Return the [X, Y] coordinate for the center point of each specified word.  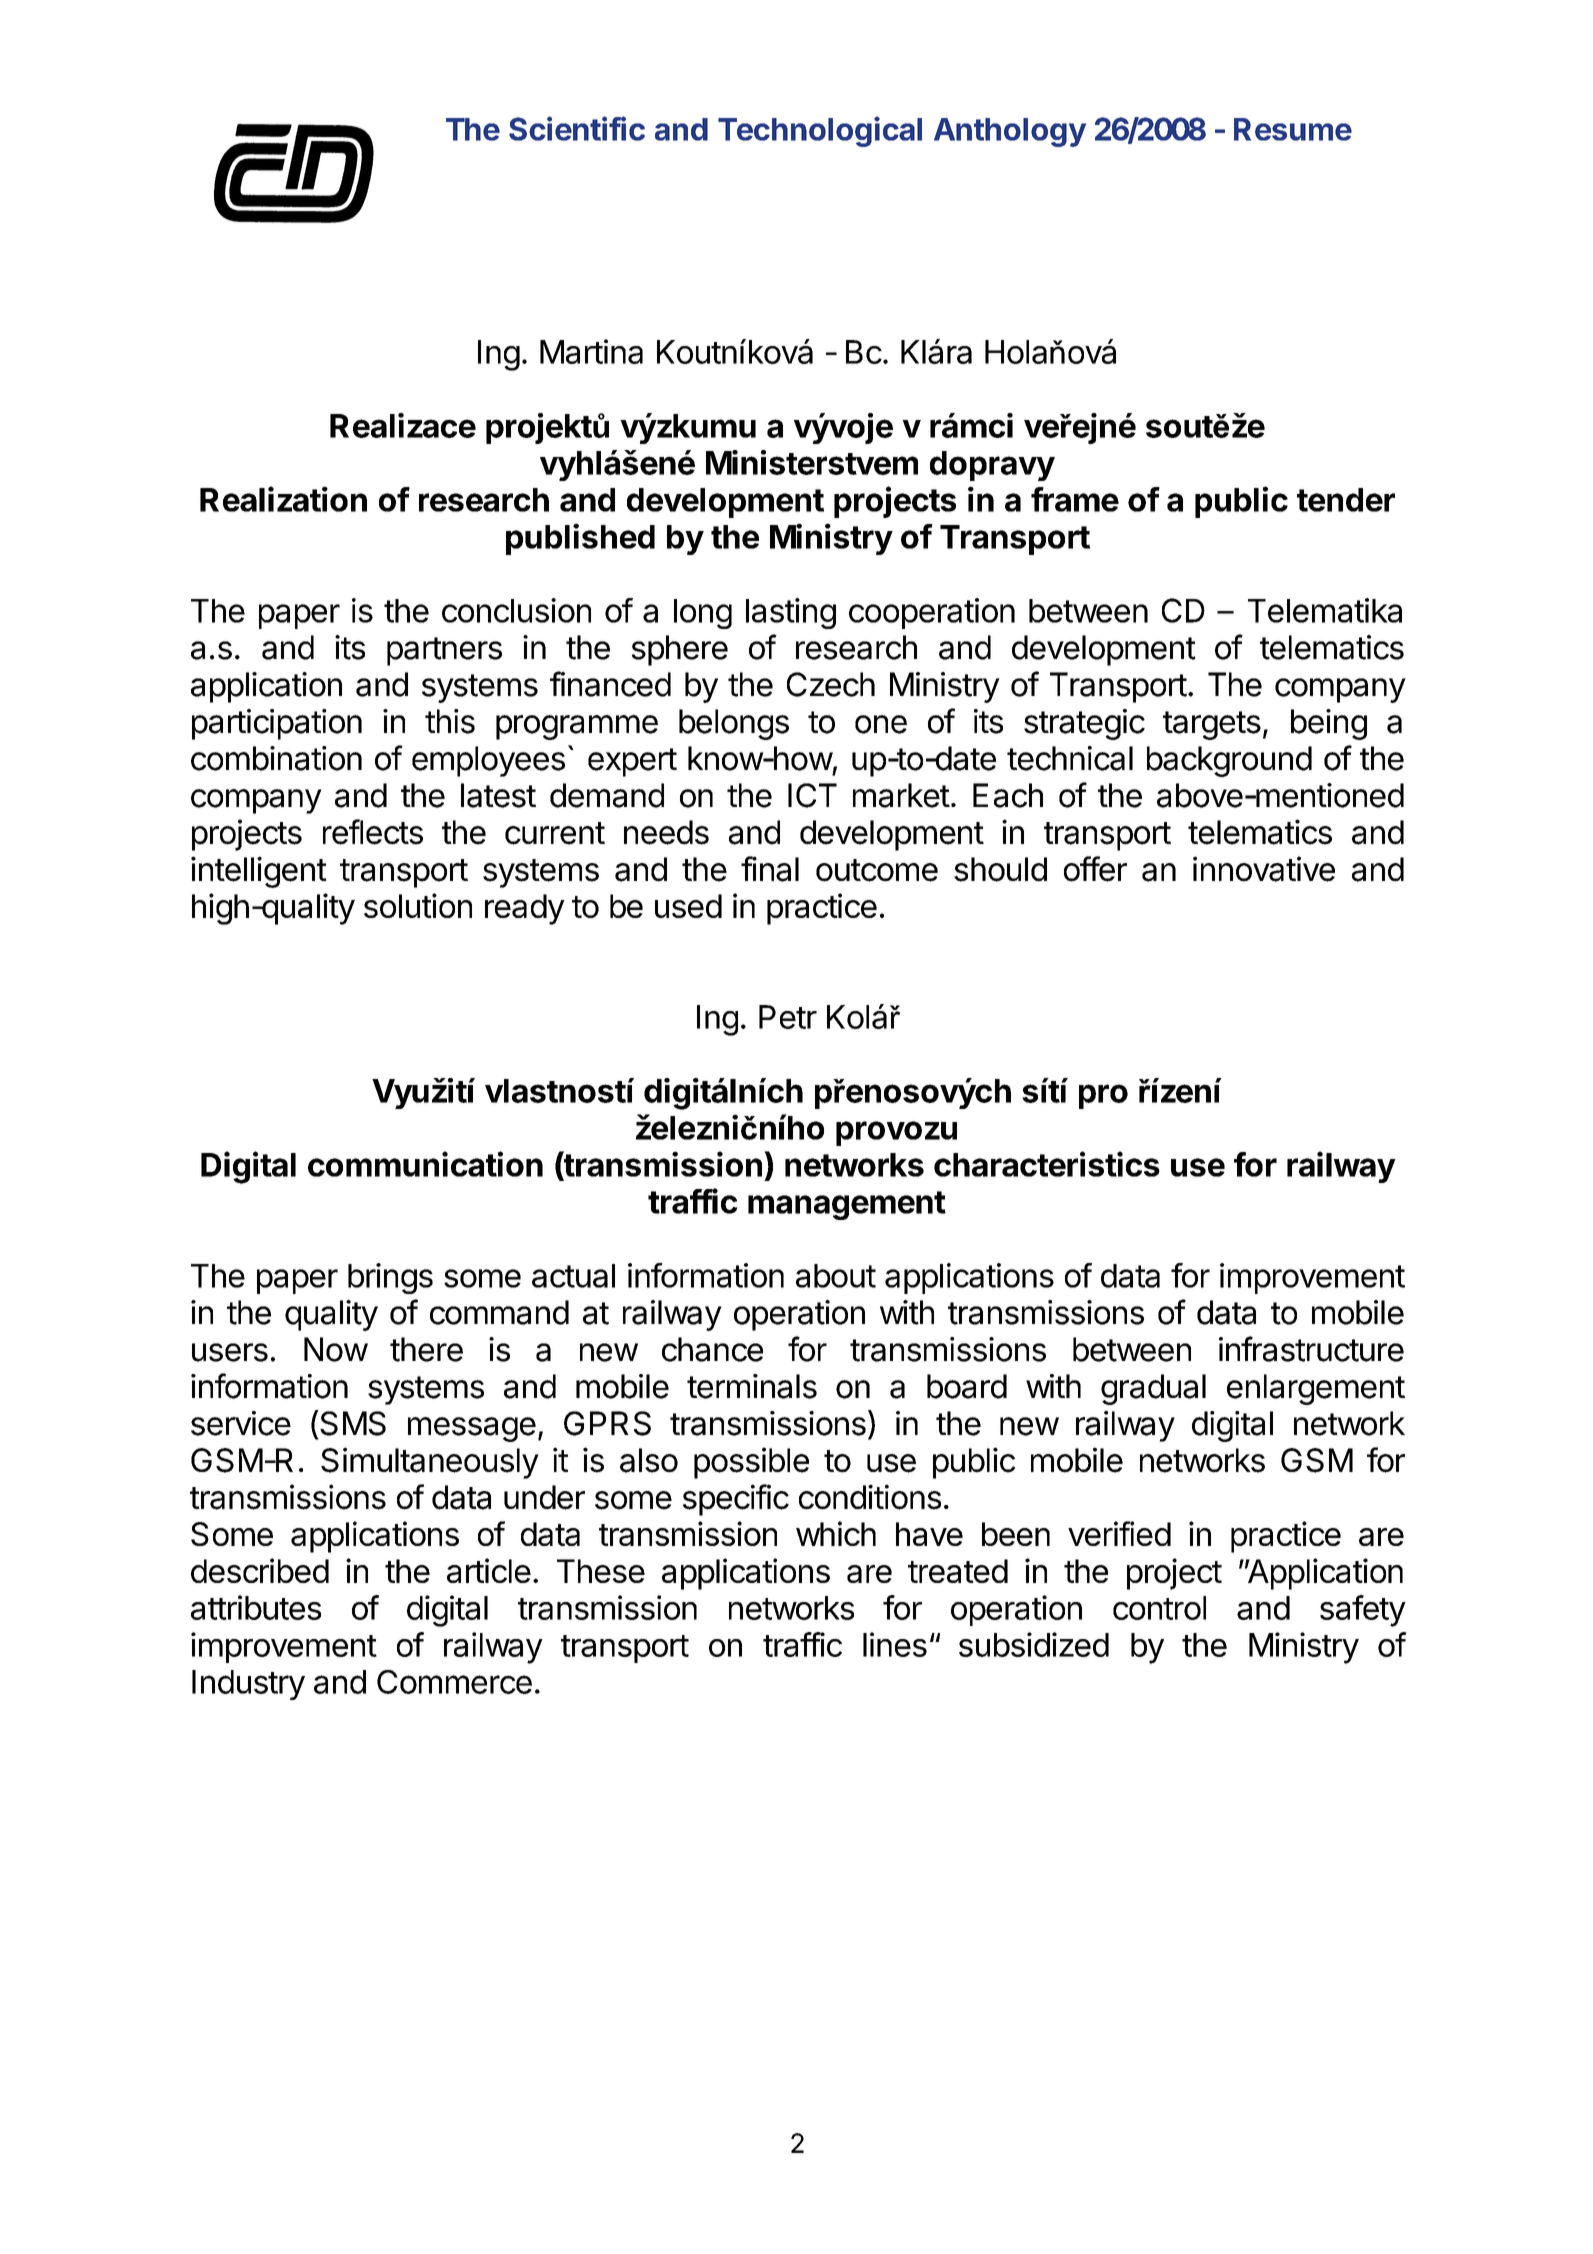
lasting [791, 613]
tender [1346, 500]
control [1159, 1608]
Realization [283, 499]
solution [418, 905]
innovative [1264, 869]
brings [390, 1278]
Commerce [454, 1682]
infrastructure [1311, 1349]
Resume [1293, 129]
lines [895, 1644]
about [836, 1276]
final [770, 869]
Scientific [577, 128]
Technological [820, 131]
